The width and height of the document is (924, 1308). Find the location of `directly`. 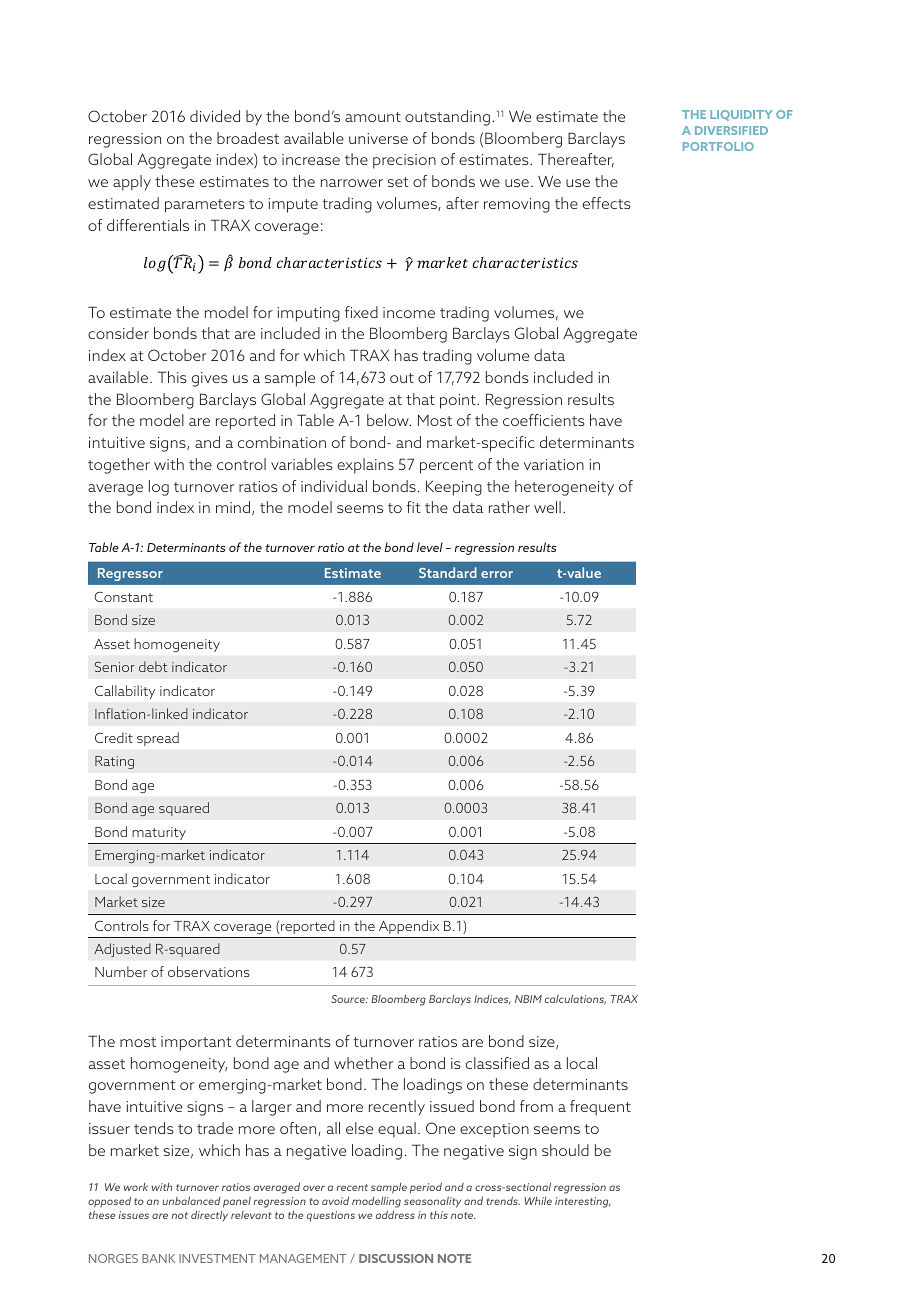

directly is located at coordinates (209, 1216).
